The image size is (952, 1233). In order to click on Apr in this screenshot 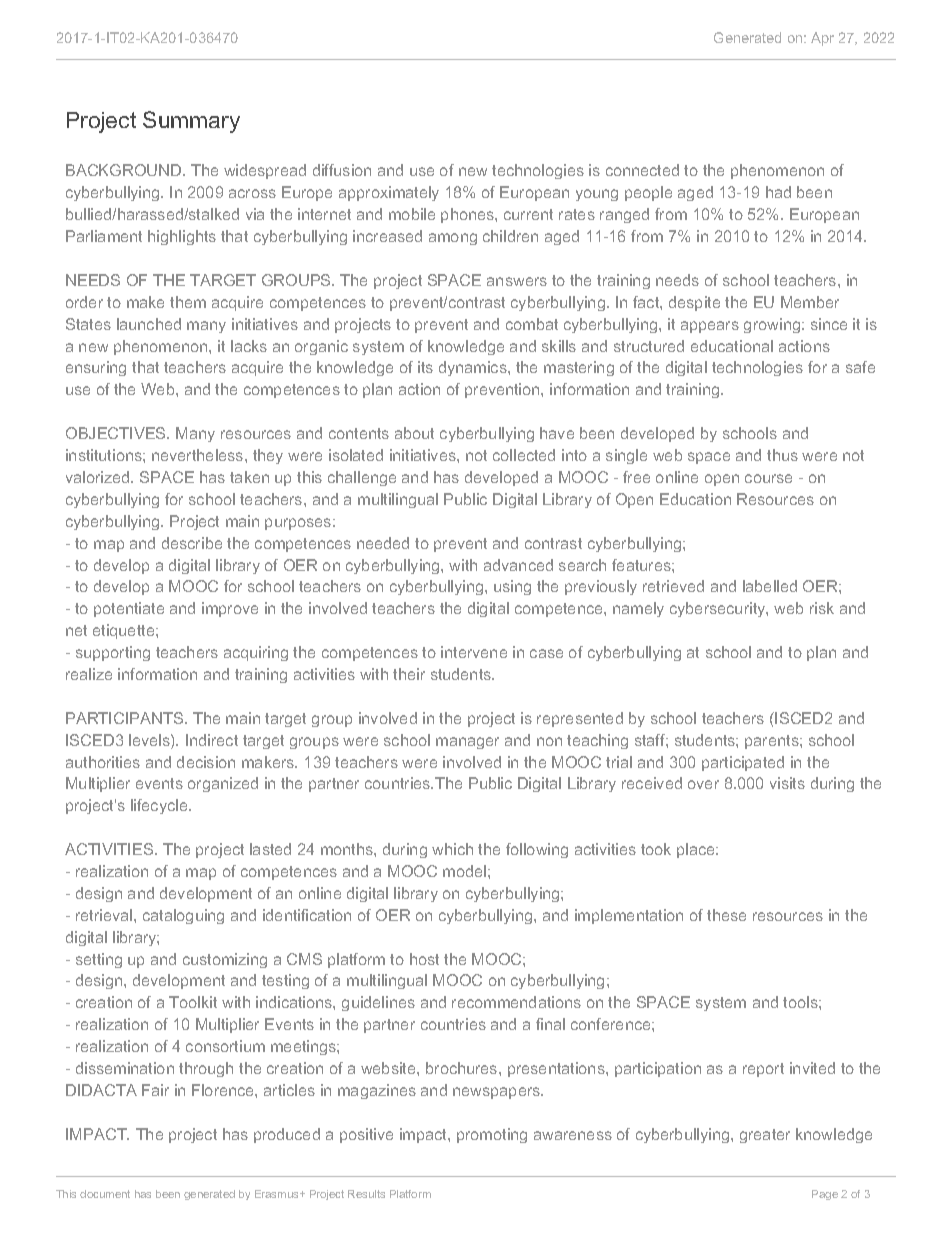, I will do `click(822, 39)`.
